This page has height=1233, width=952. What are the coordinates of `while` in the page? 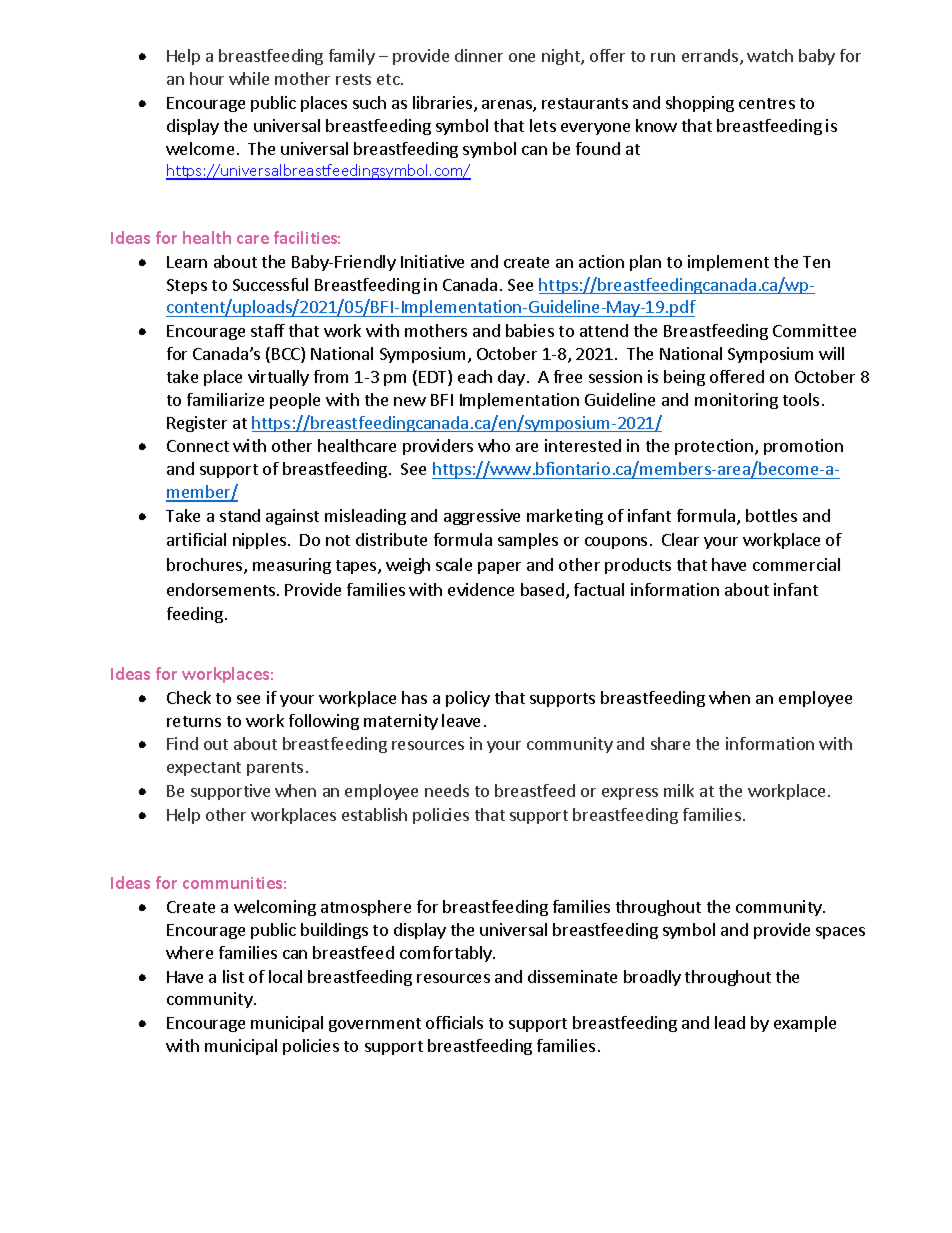 It's located at (249, 78).
